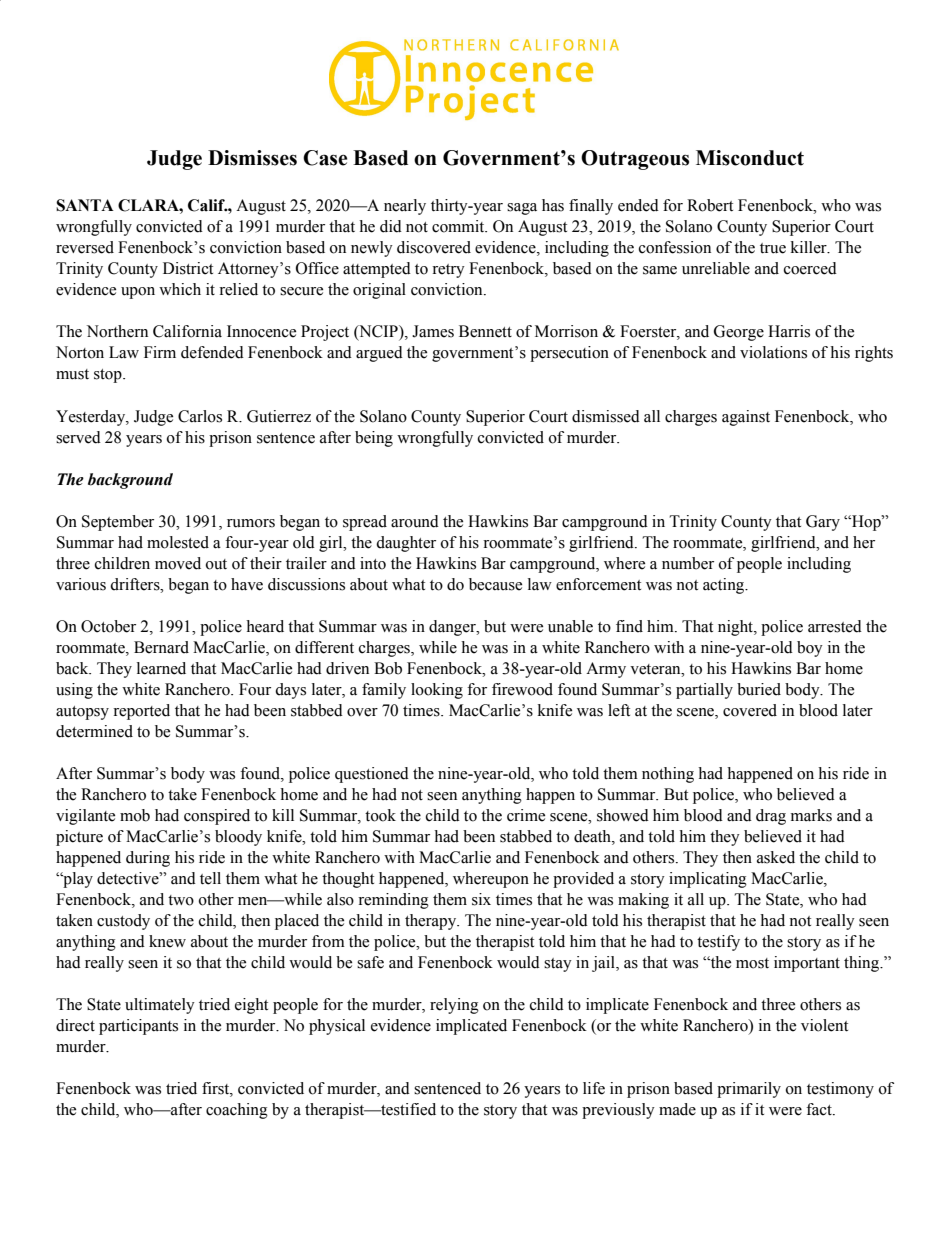 This image has width=952, height=1233. What do you see at coordinates (522, 209) in the image?
I see `saga` at bounding box center [522, 209].
